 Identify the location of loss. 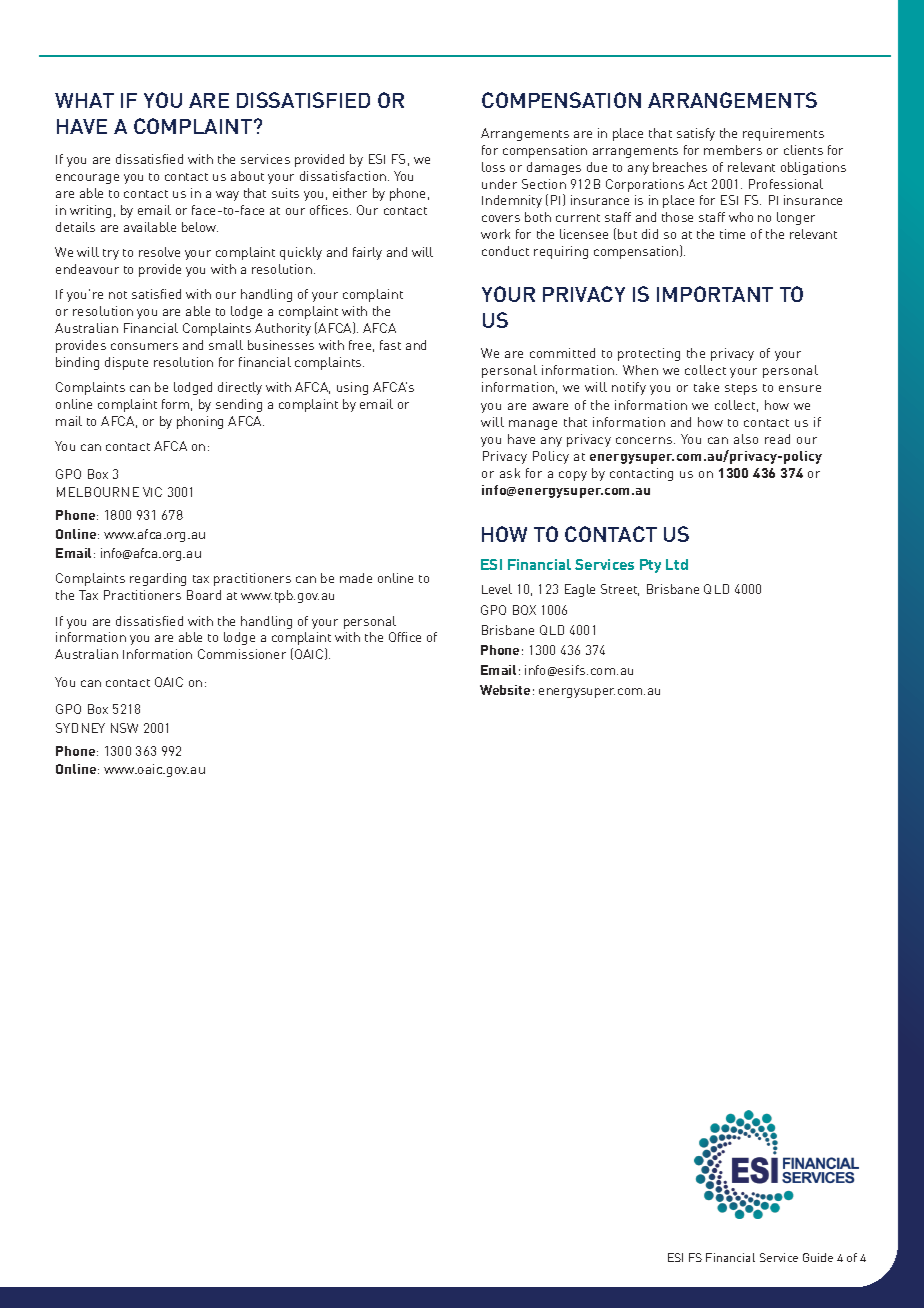
(493, 167).
